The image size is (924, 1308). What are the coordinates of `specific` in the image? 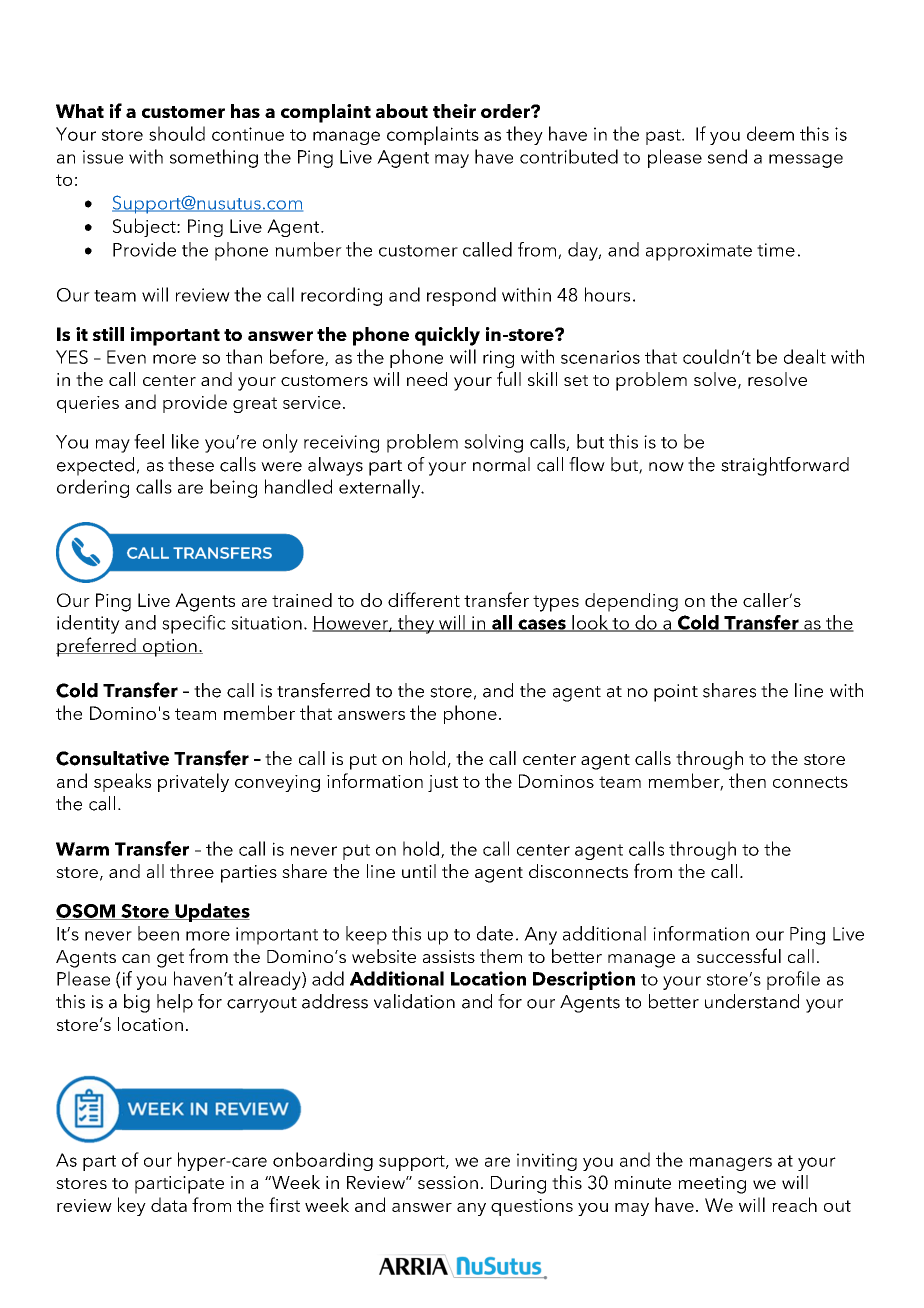 It's located at (194, 624).
